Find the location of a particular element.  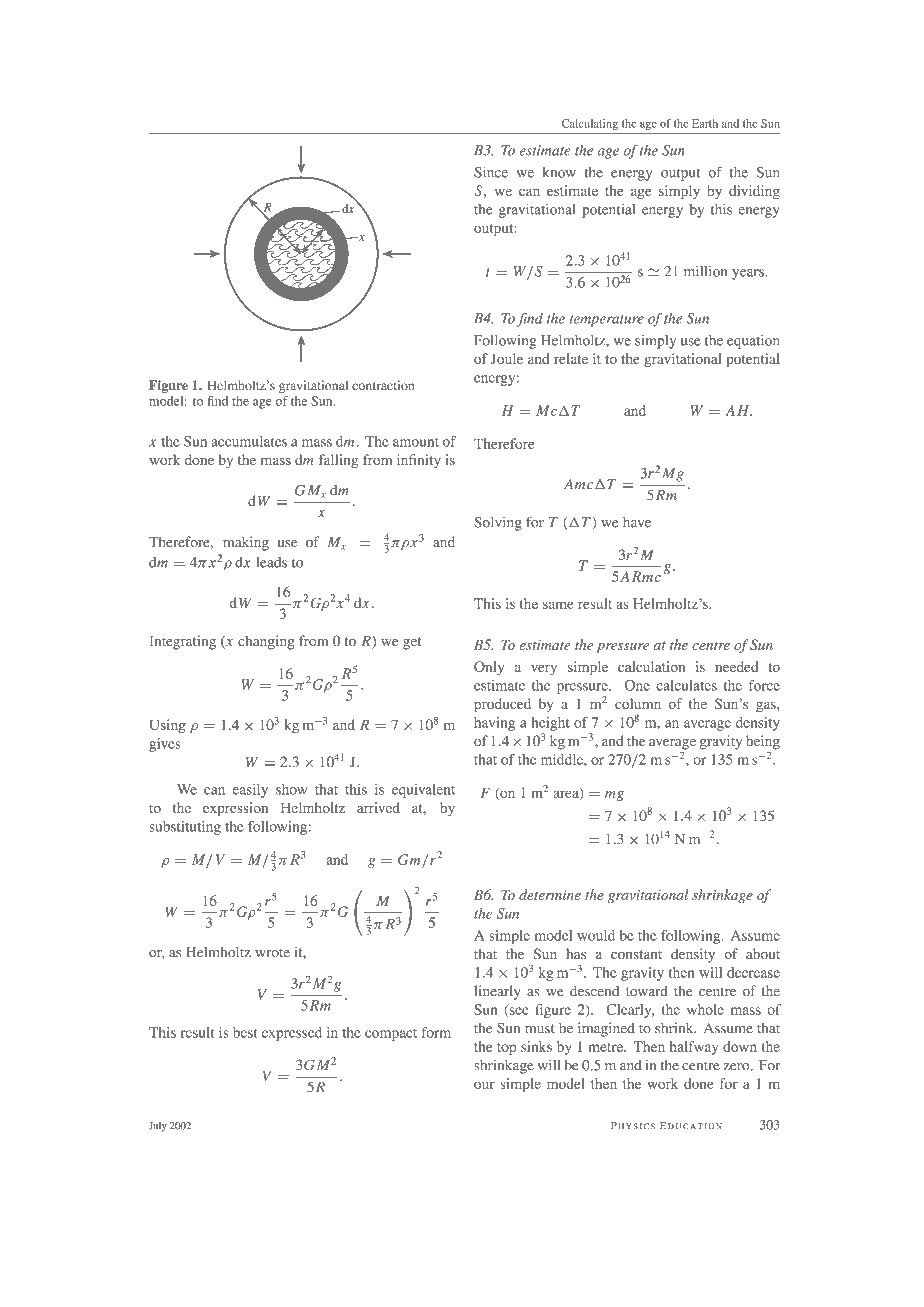

know is located at coordinates (559, 172).
